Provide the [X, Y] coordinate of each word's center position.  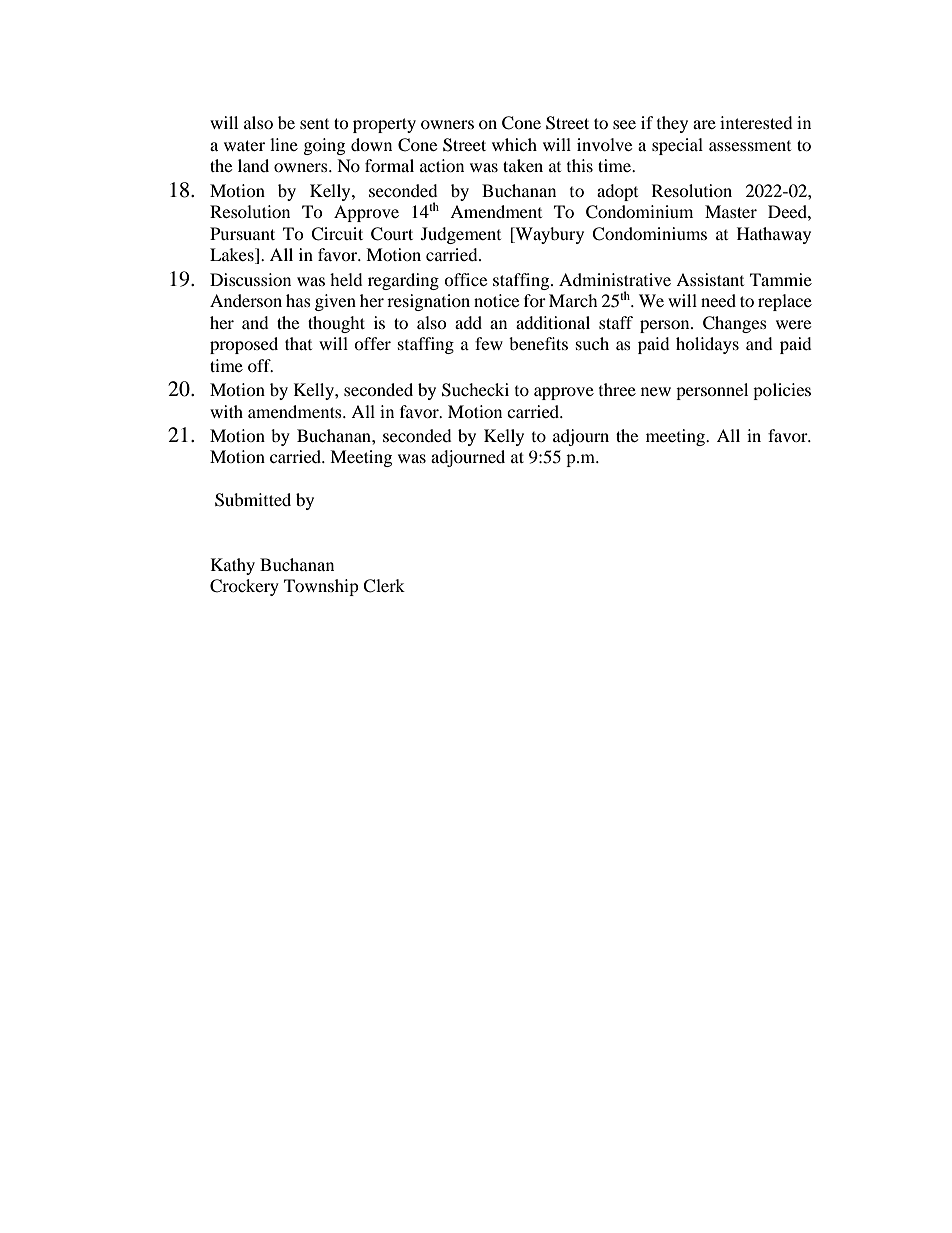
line [284, 144]
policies [782, 391]
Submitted [253, 500]
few [489, 343]
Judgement [461, 235]
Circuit [337, 234]
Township [321, 587]
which [514, 144]
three [617, 389]
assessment [750, 146]
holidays [707, 345]
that [298, 343]
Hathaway [774, 235]
